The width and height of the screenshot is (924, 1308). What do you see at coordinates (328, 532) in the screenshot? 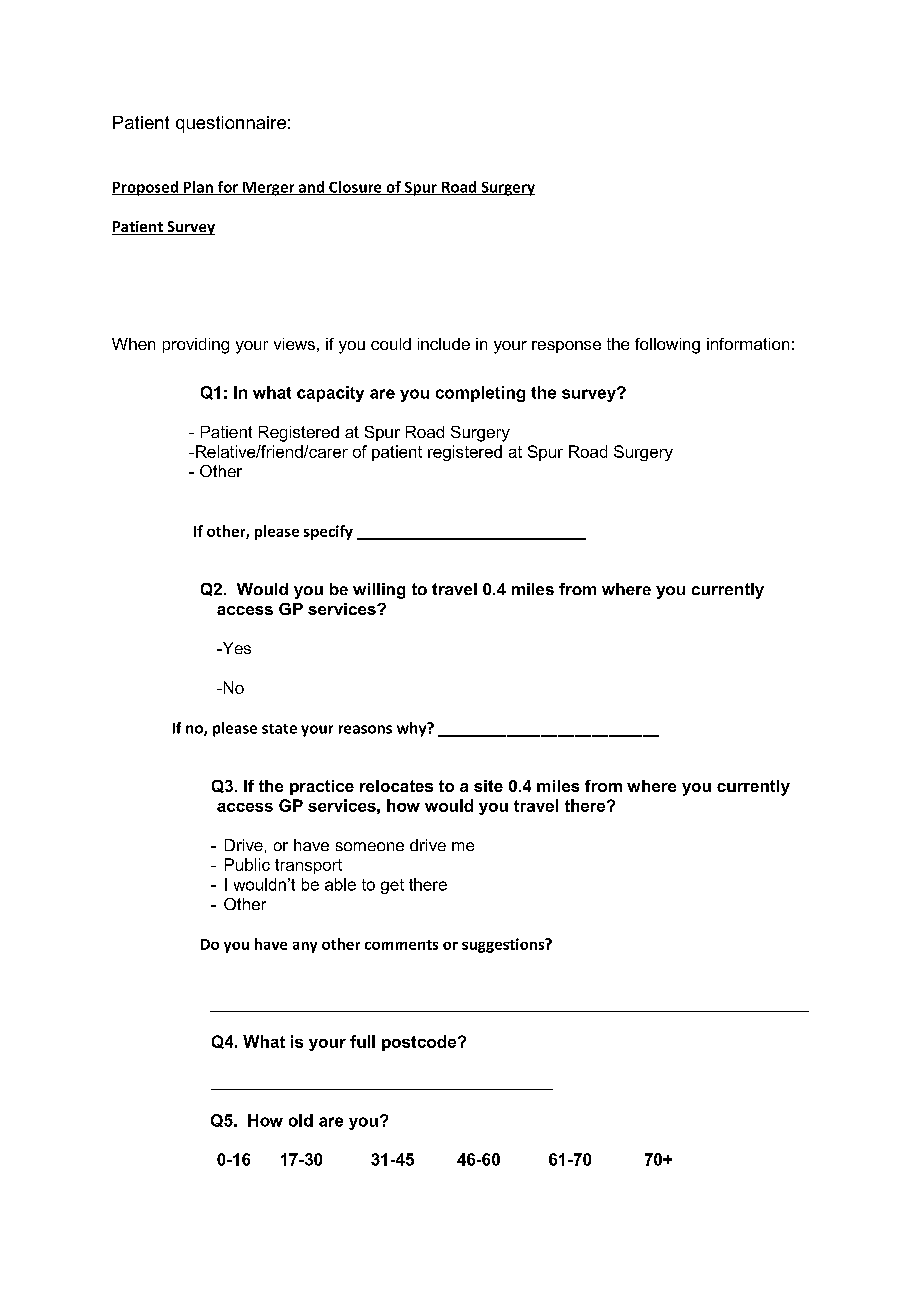
I see `specify` at bounding box center [328, 532].
